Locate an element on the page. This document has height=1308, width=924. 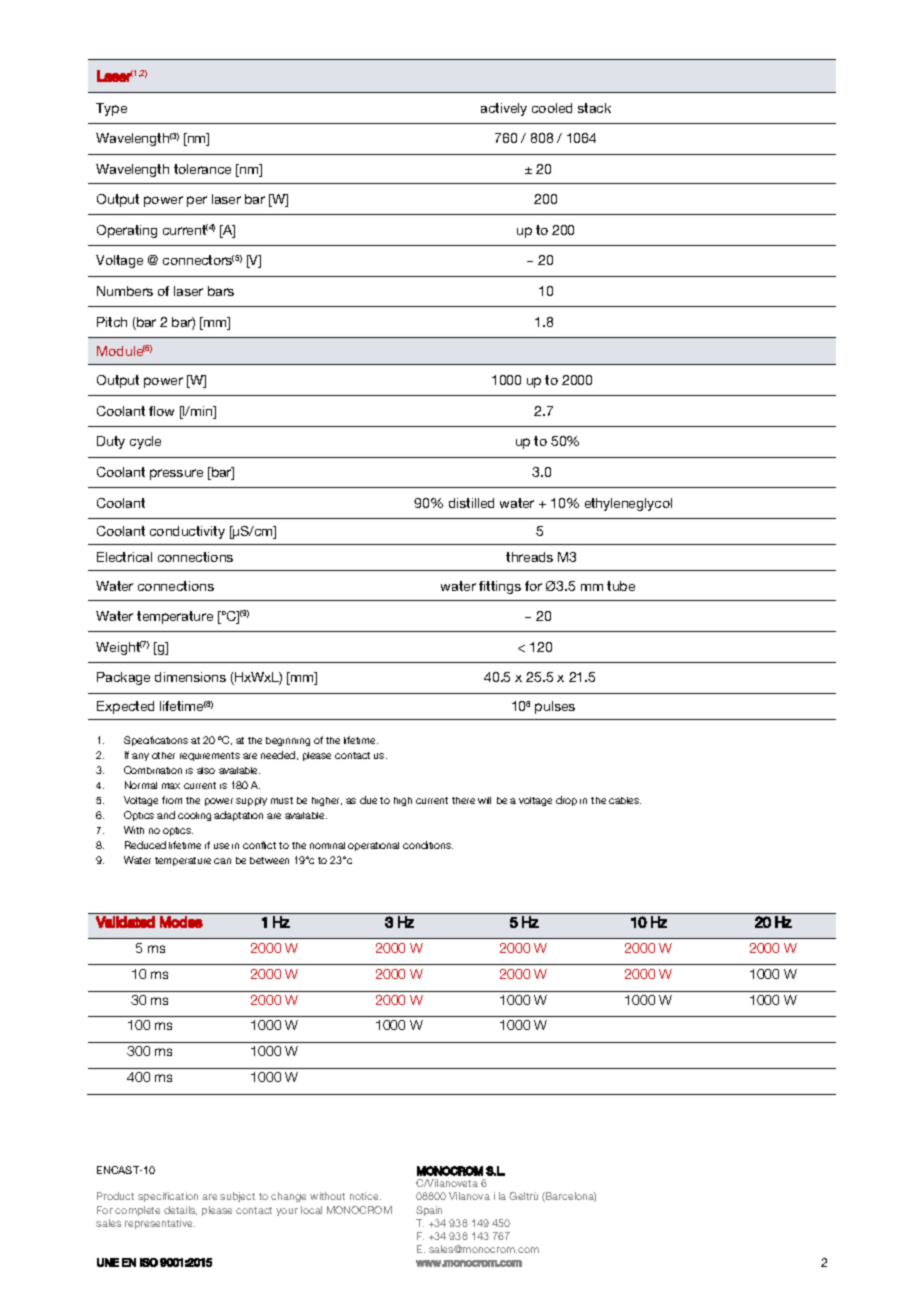
drop is located at coordinates (566, 801).
